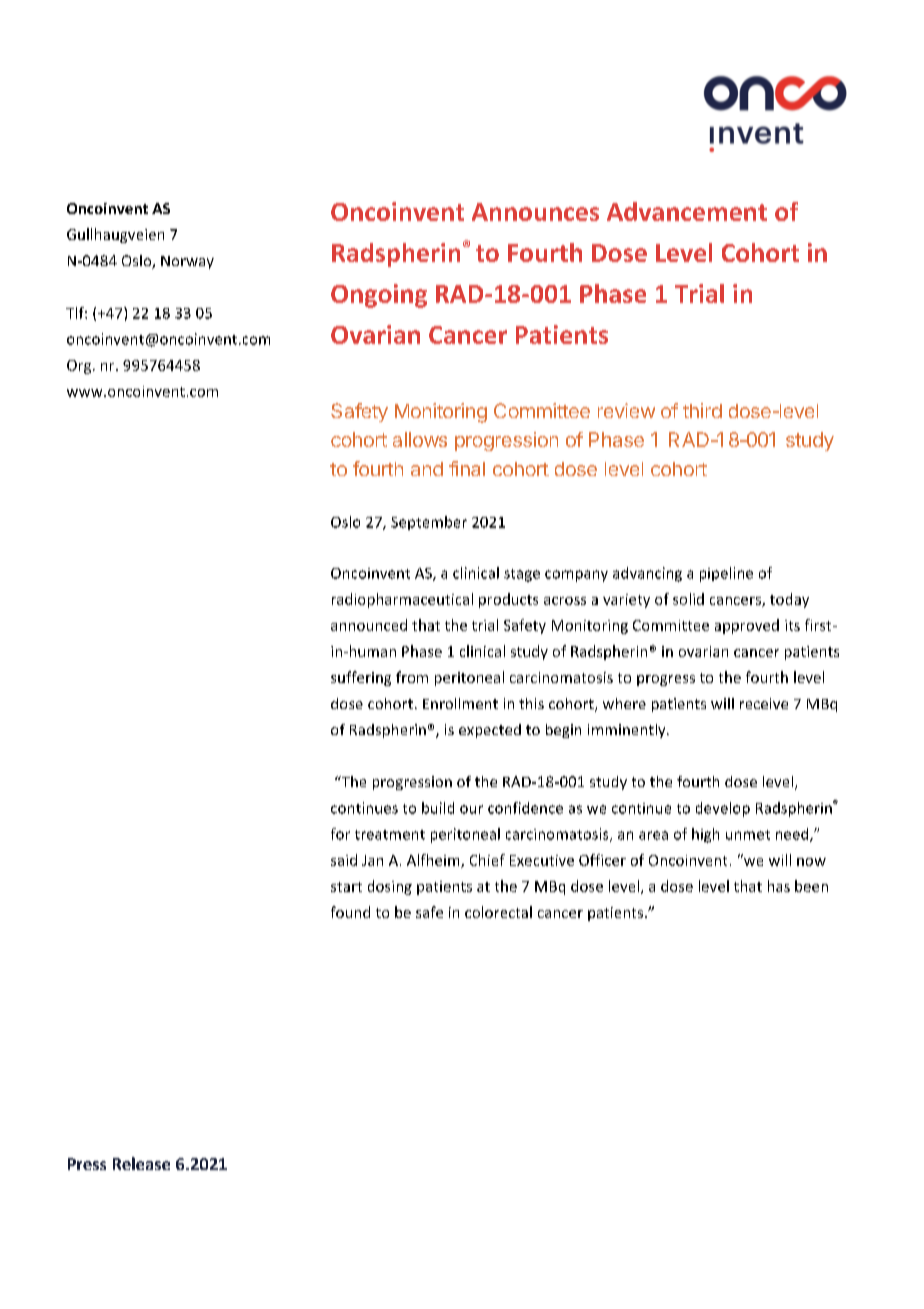 The height and width of the screenshot is (1309, 924). Describe the element at coordinates (702, 410) in the screenshot. I see `third` at that location.
